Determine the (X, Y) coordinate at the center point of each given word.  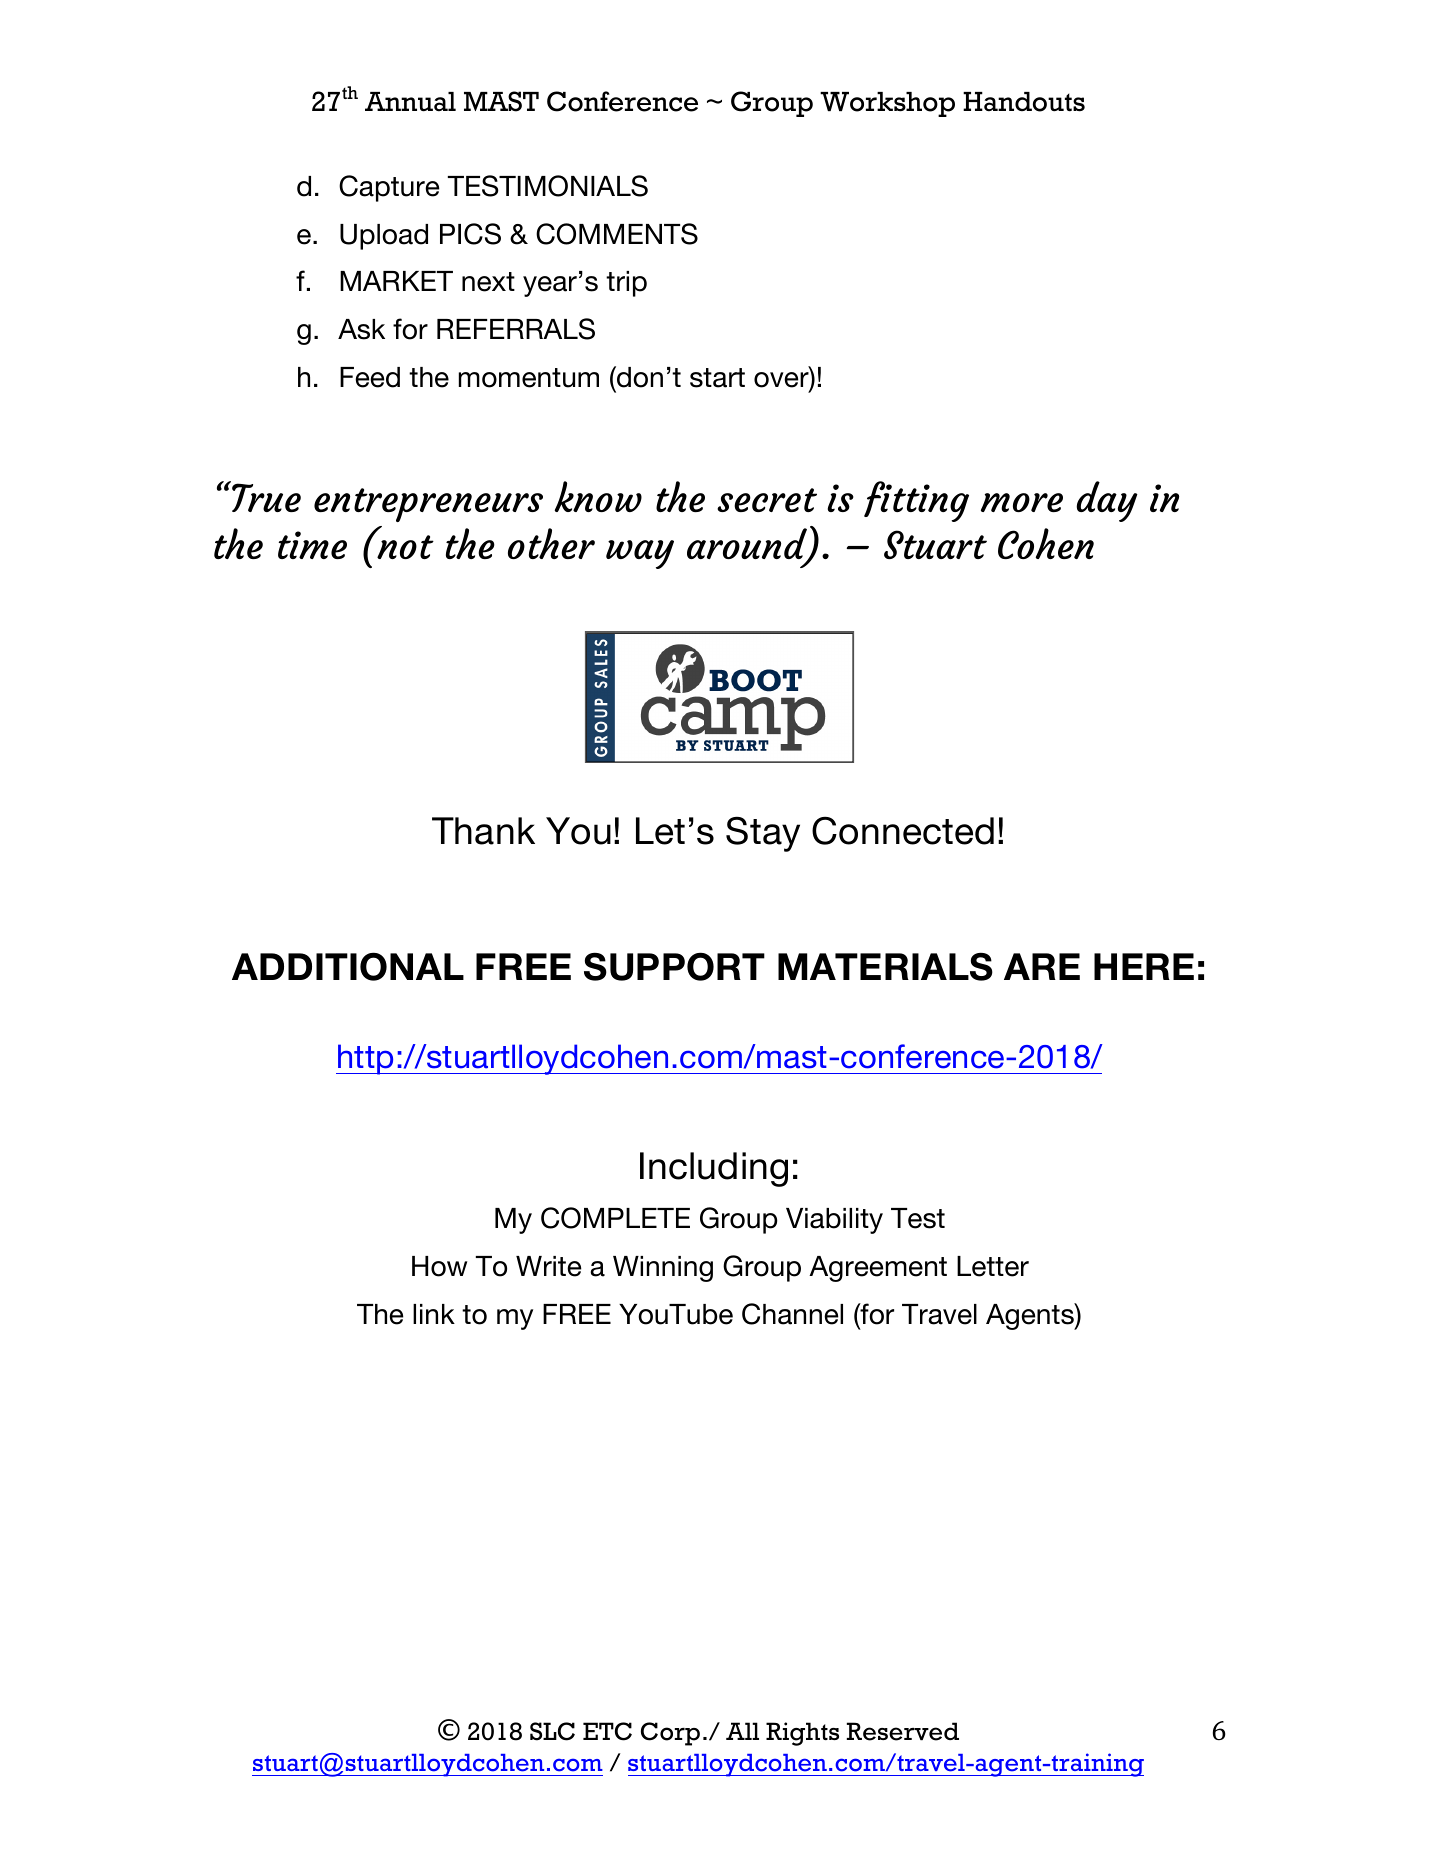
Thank (483, 831)
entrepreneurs (428, 505)
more (1022, 502)
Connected (903, 830)
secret (767, 500)
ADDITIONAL (348, 966)
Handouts (1024, 102)
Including (714, 1169)
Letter (993, 1266)
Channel (792, 1314)
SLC (552, 1731)
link (434, 1314)
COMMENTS (617, 234)
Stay (763, 834)
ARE (1042, 966)
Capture (389, 188)
